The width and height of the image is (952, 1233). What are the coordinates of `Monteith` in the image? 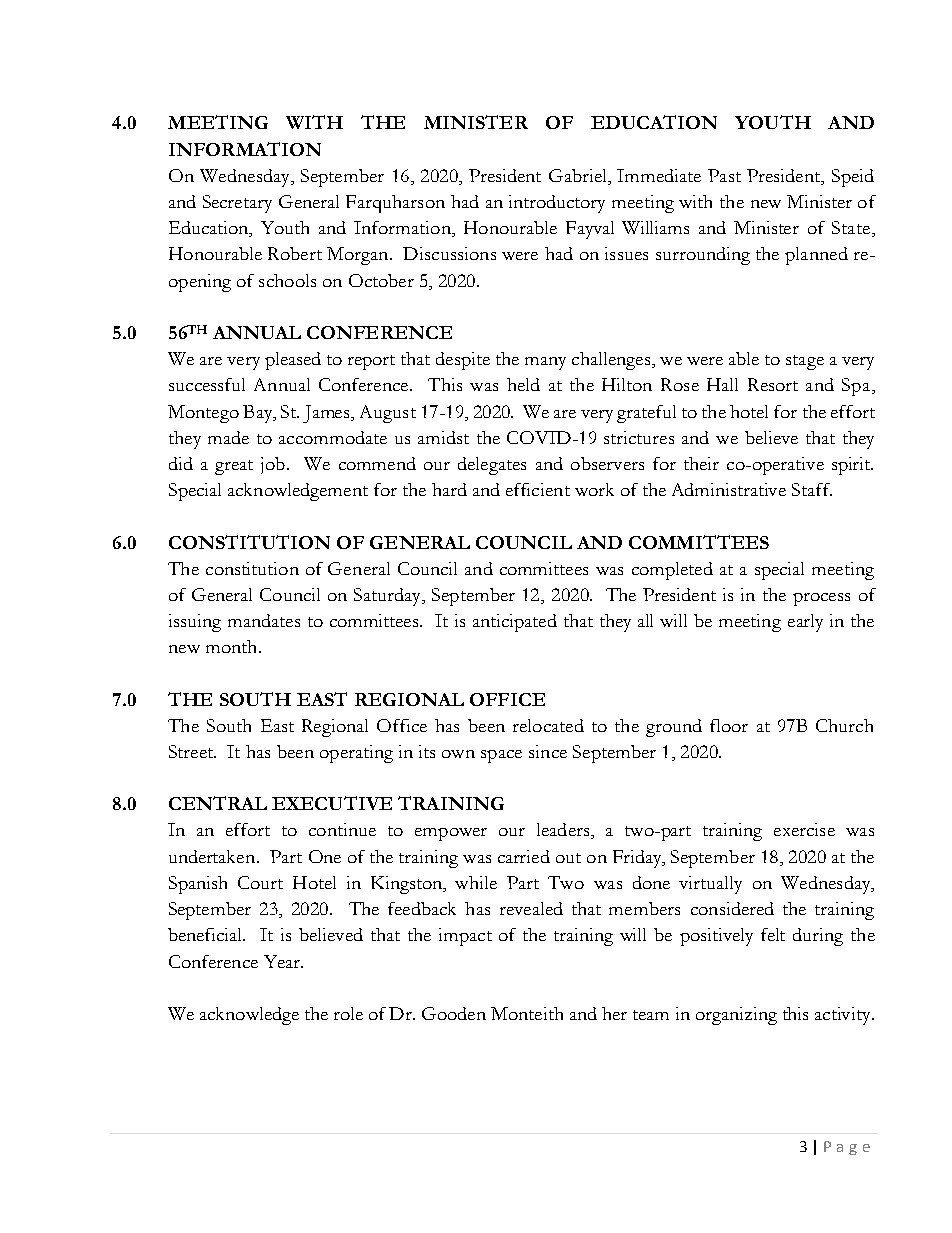 It's located at (527, 1013).
